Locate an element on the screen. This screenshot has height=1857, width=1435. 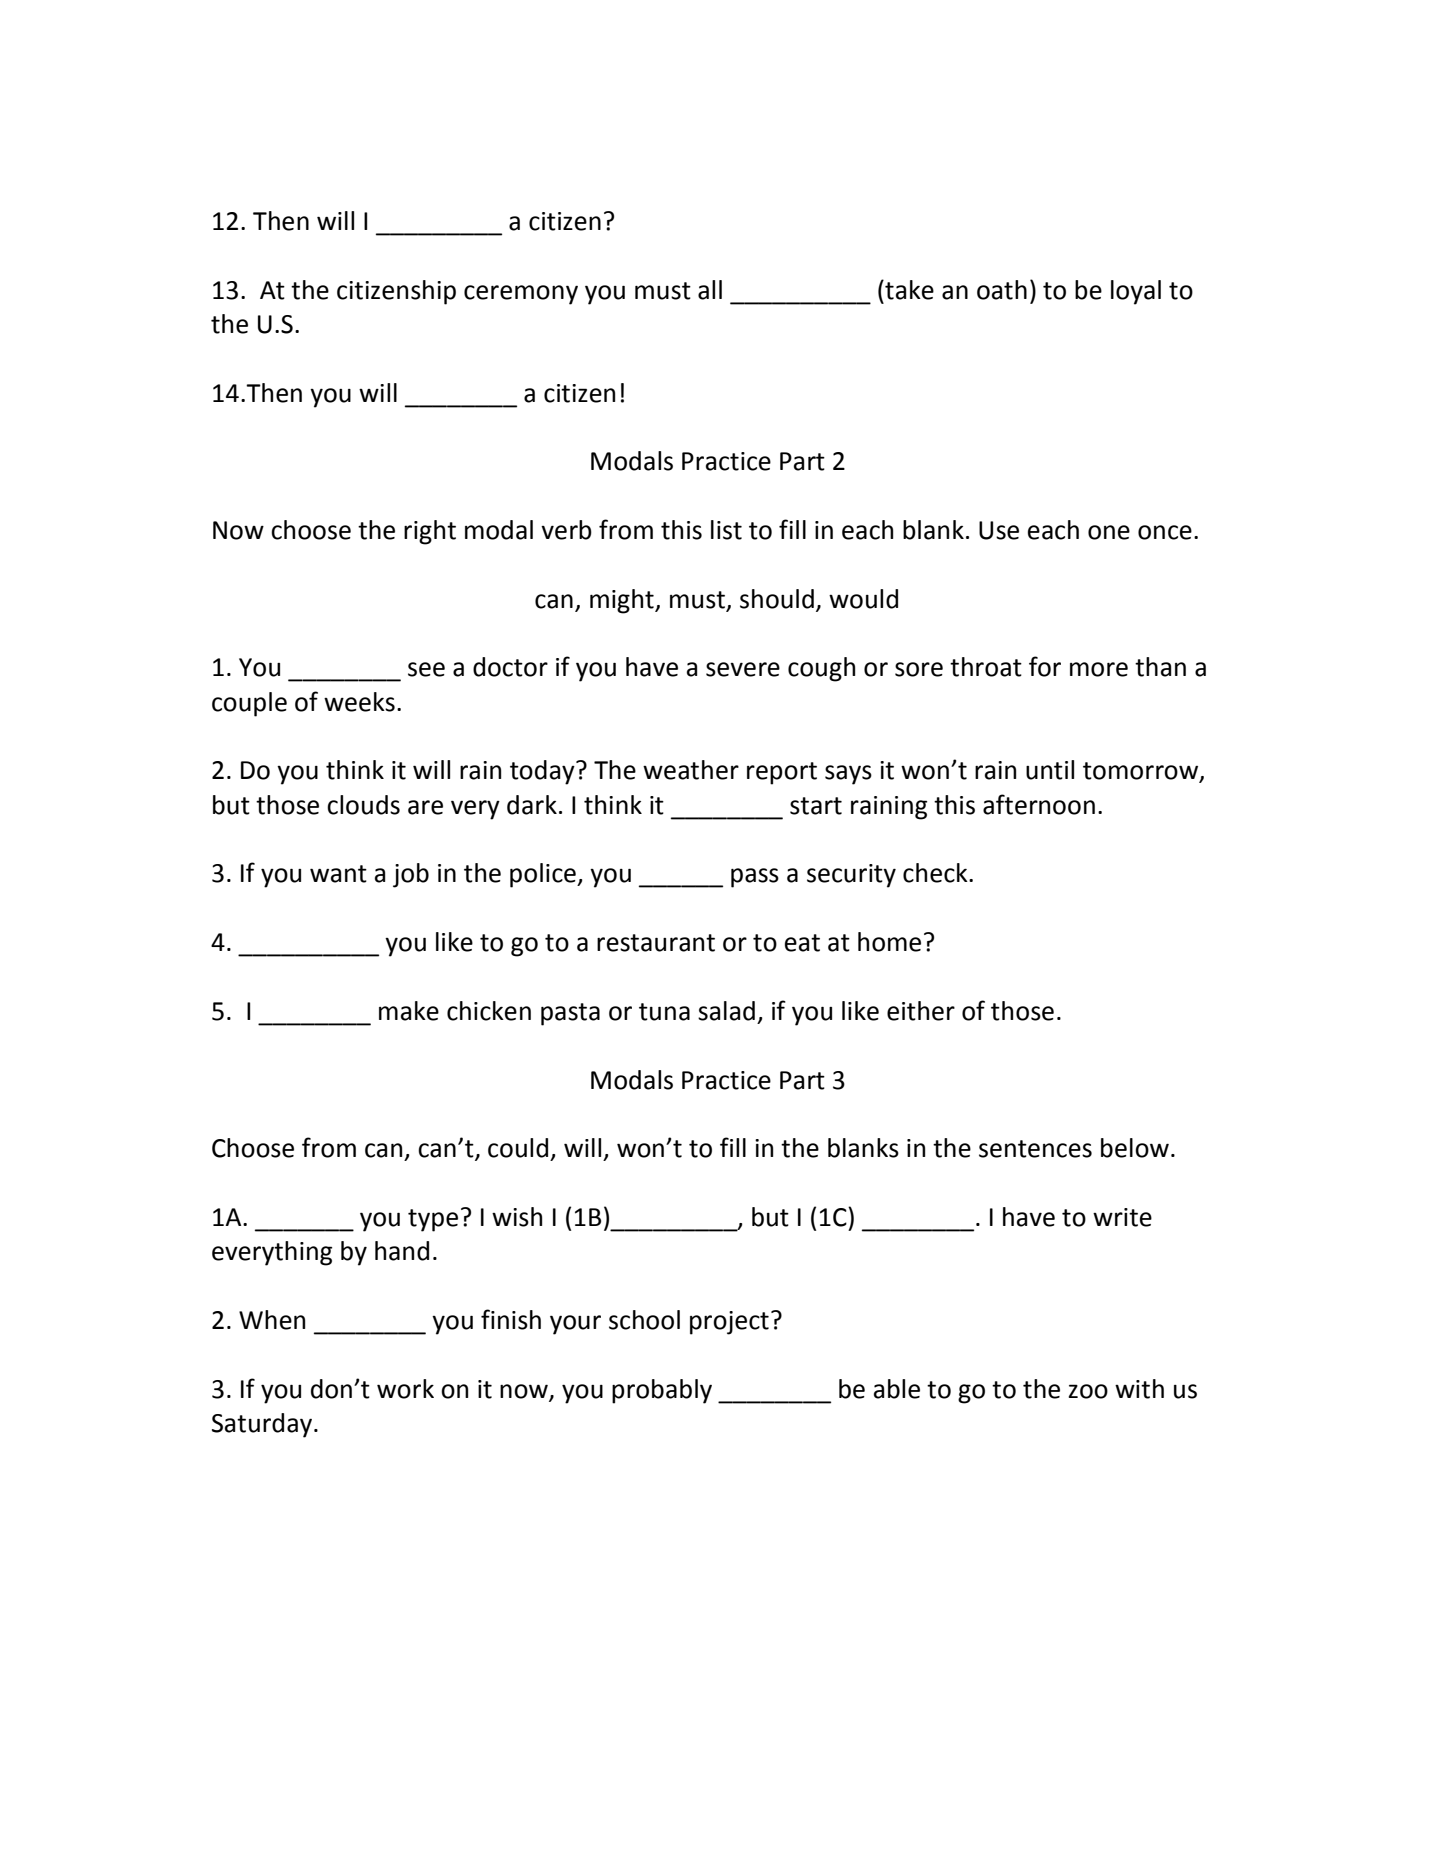
either is located at coordinates (921, 1011).
